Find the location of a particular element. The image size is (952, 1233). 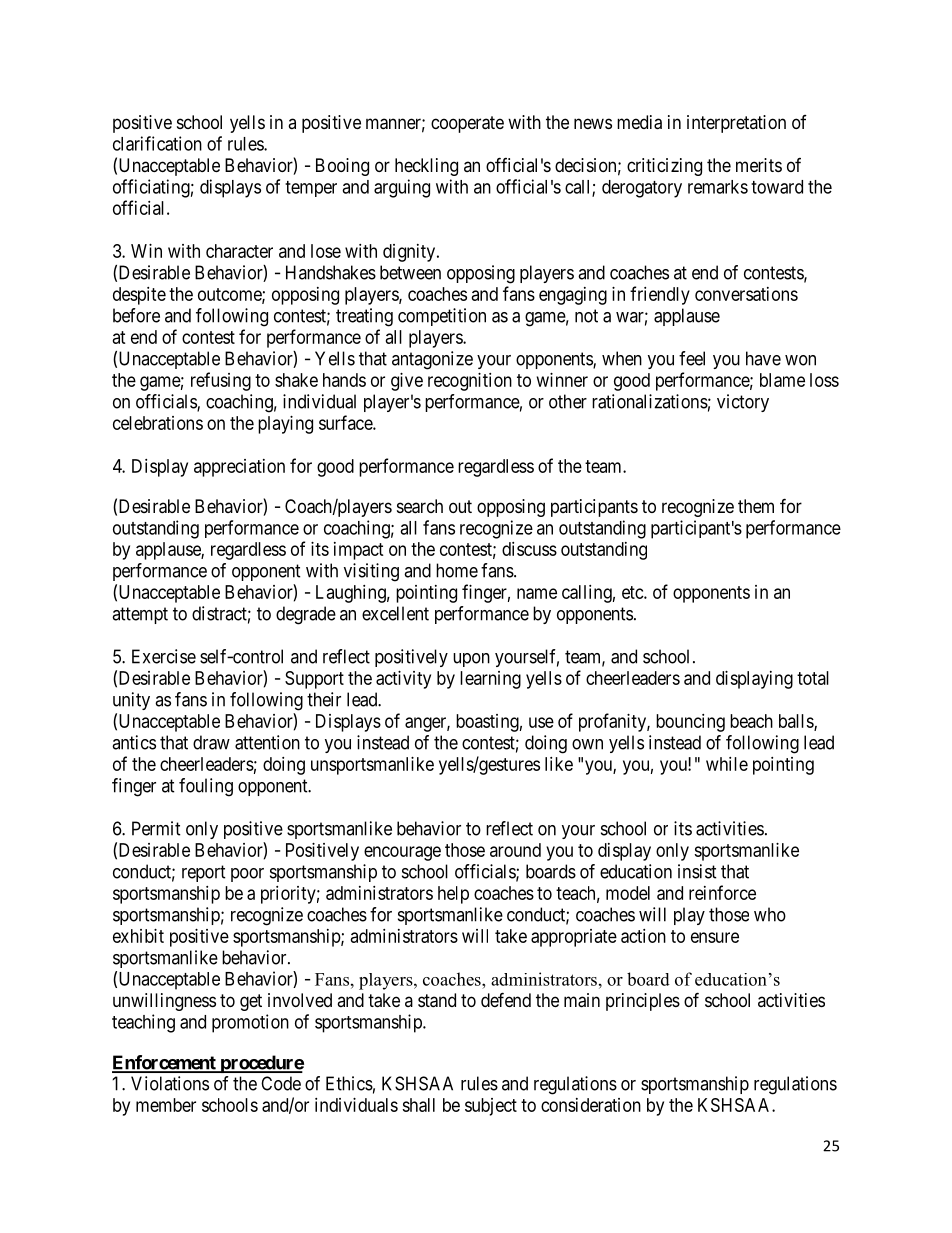

refusing is located at coordinates (221, 381).
